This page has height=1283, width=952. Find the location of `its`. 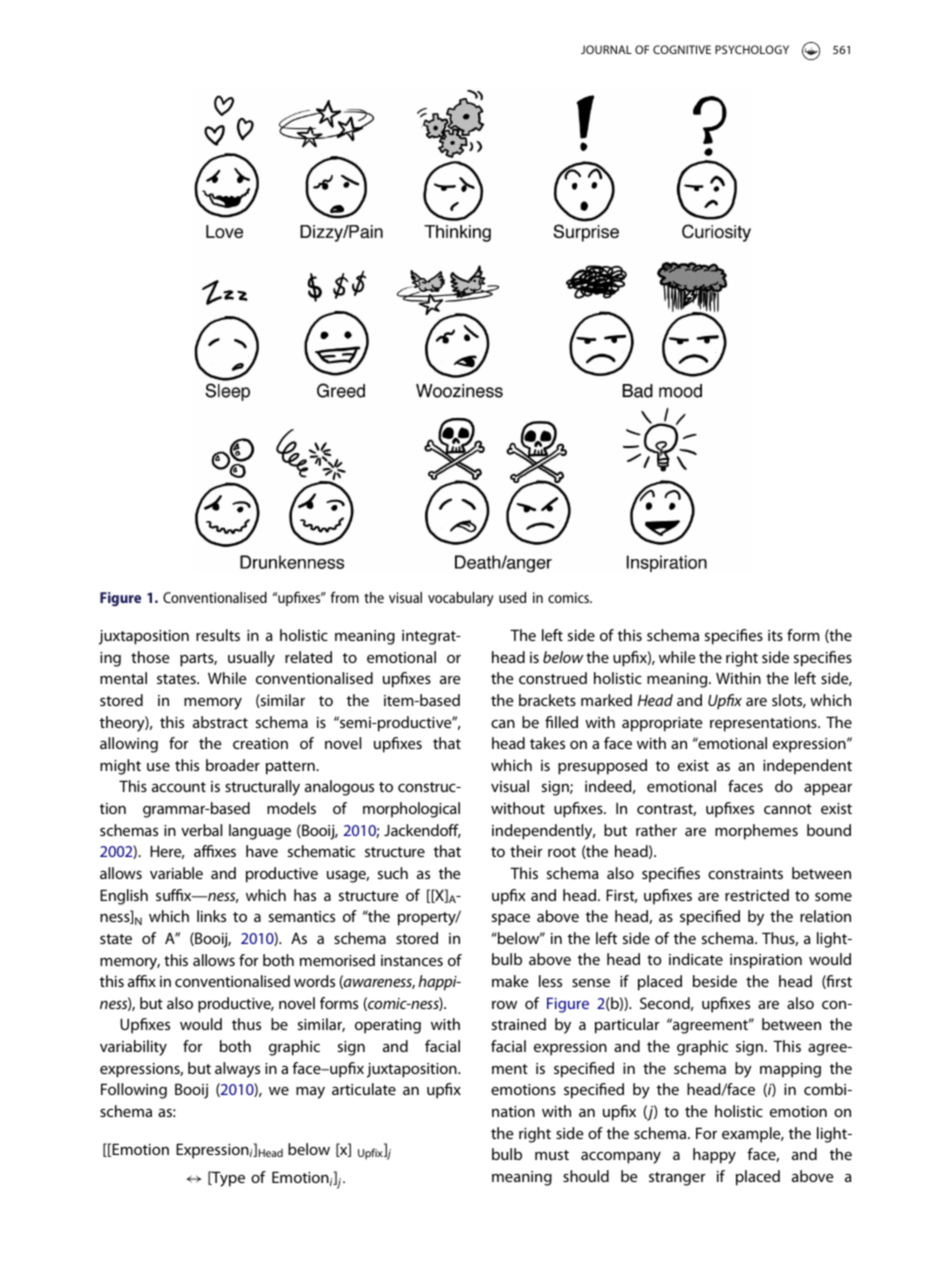

its is located at coordinates (775, 635).
